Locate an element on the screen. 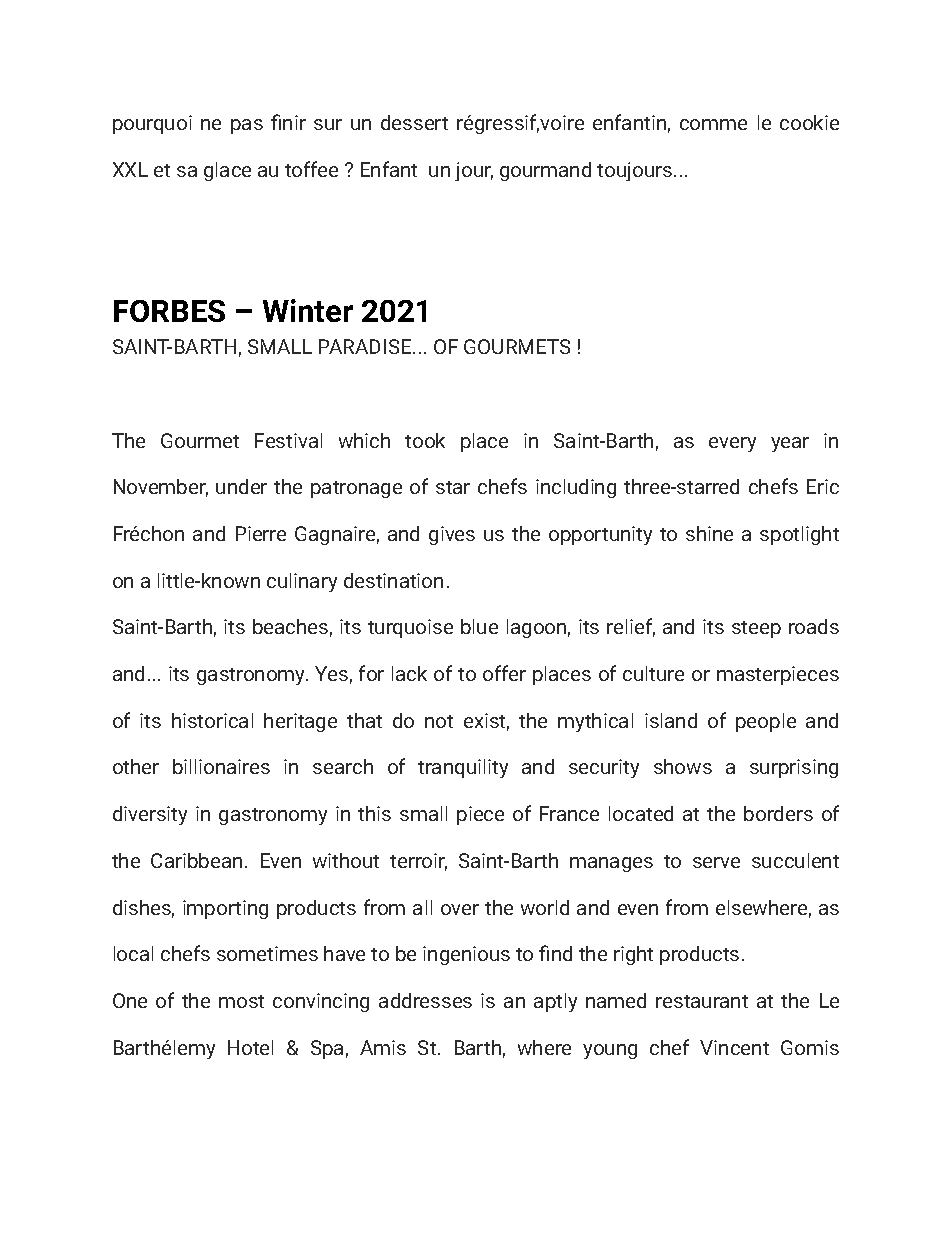 This screenshot has height=1233, width=952. most is located at coordinates (241, 1001).
